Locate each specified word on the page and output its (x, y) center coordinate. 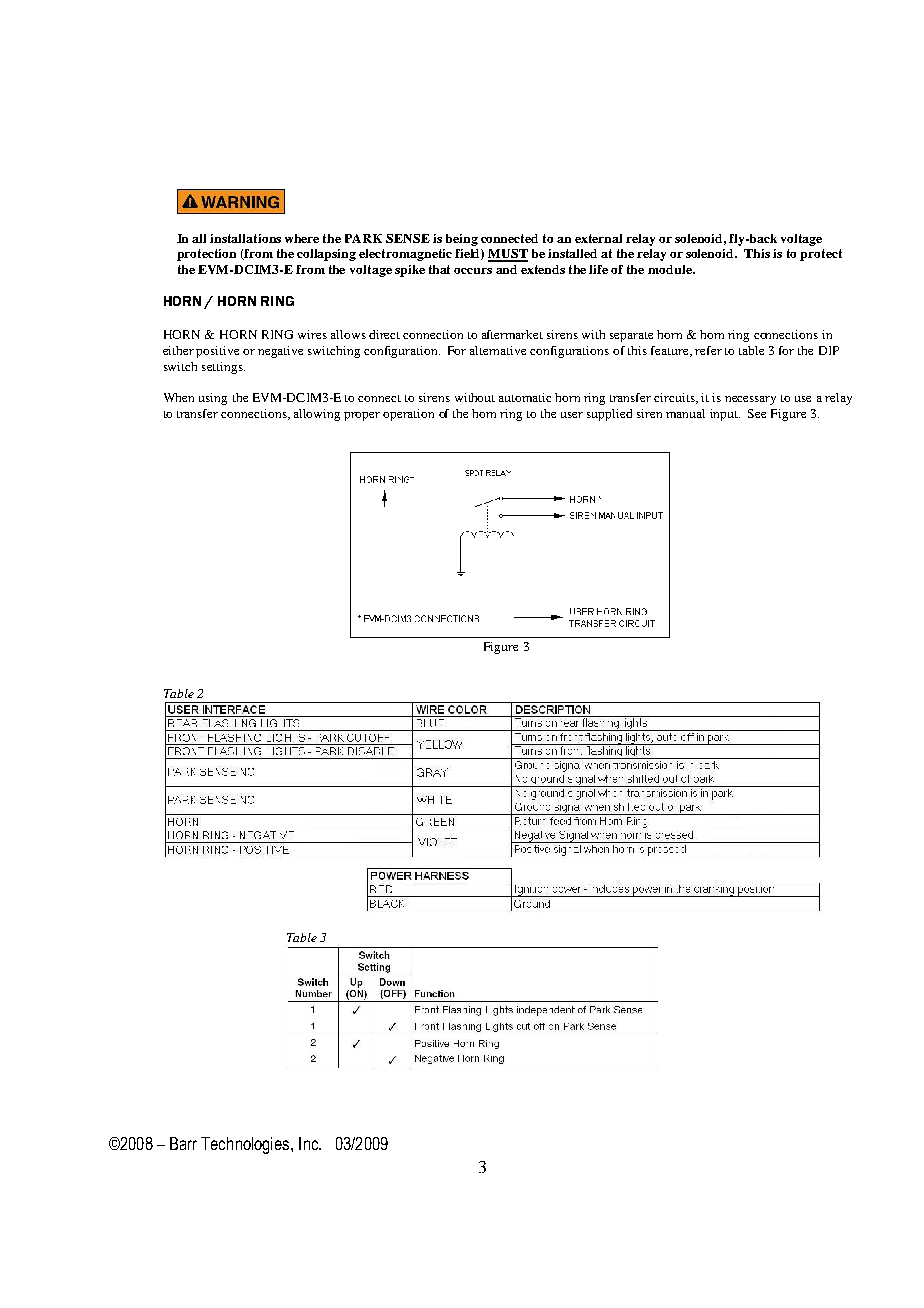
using (213, 399)
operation (408, 415)
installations (245, 238)
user (572, 415)
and (506, 269)
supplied (609, 415)
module (671, 269)
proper (362, 416)
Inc (309, 1143)
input (725, 415)
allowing (317, 415)
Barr (183, 1143)
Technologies (246, 1145)
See (757, 413)
